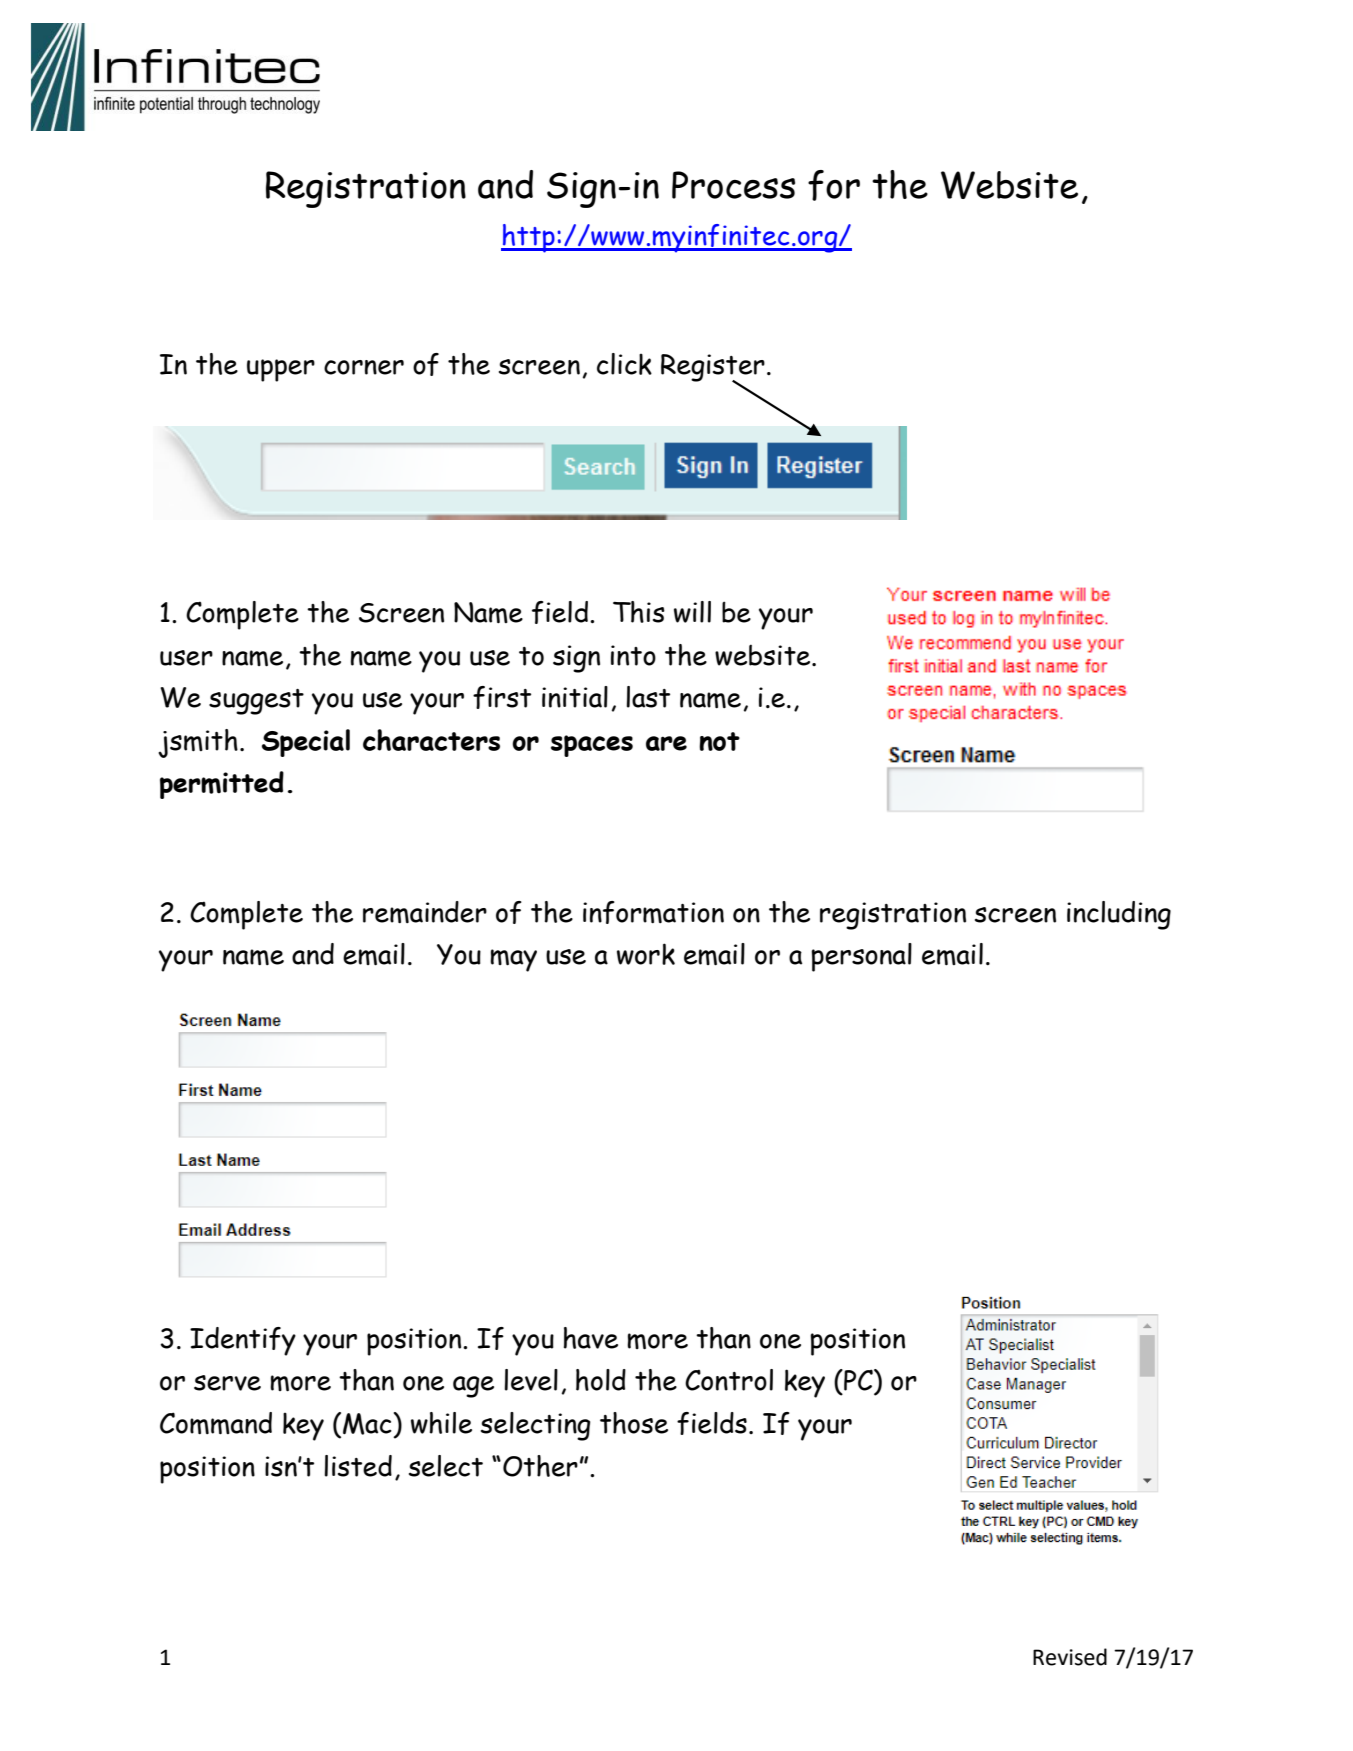 Image resolution: width=1353 pixels, height=1751 pixels. Describe the element at coordinates (733, 185) in the screenshot. I see `Process` at that location.
